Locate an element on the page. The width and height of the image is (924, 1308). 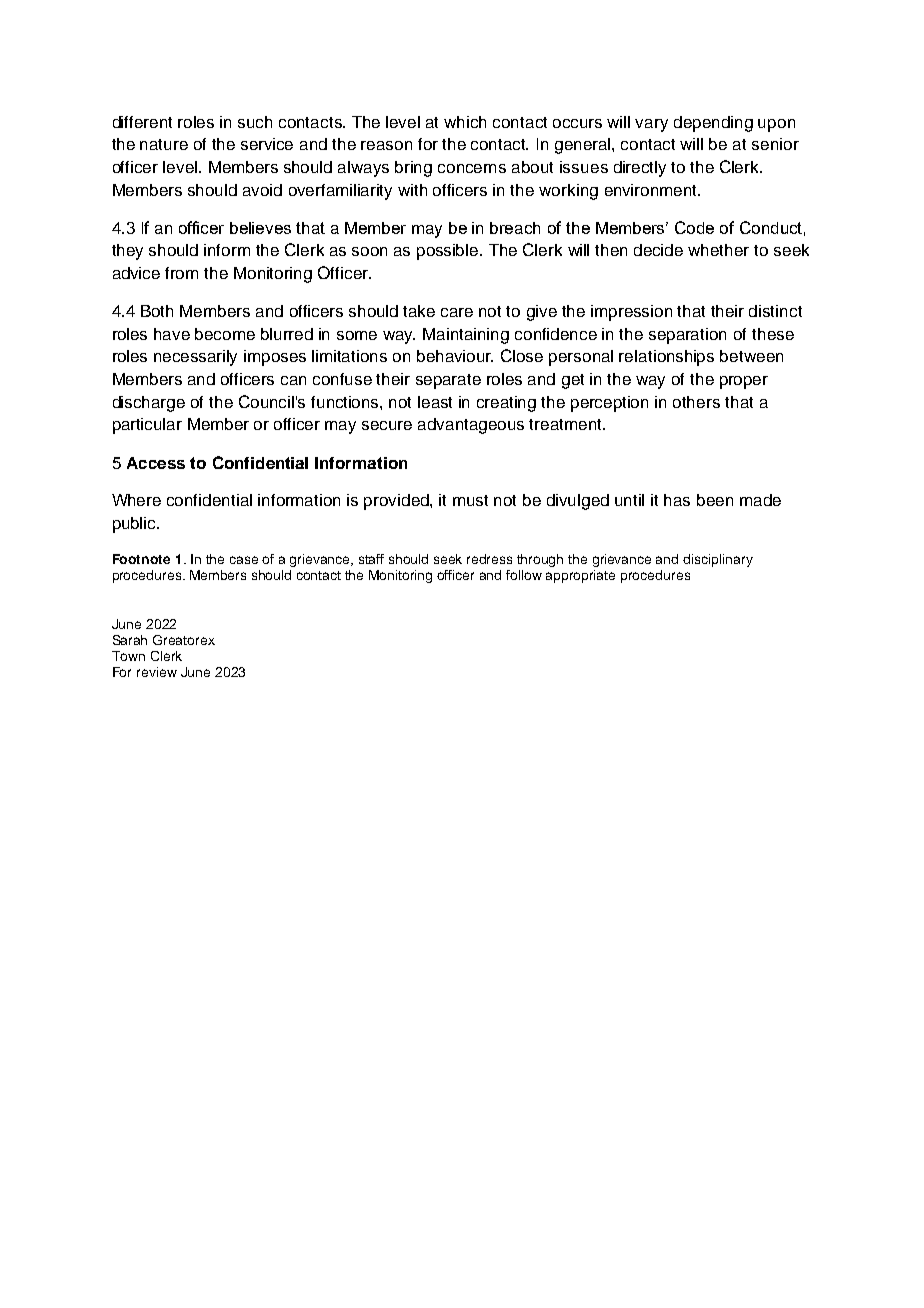
appropriate is located at coordinates (580, 576).
